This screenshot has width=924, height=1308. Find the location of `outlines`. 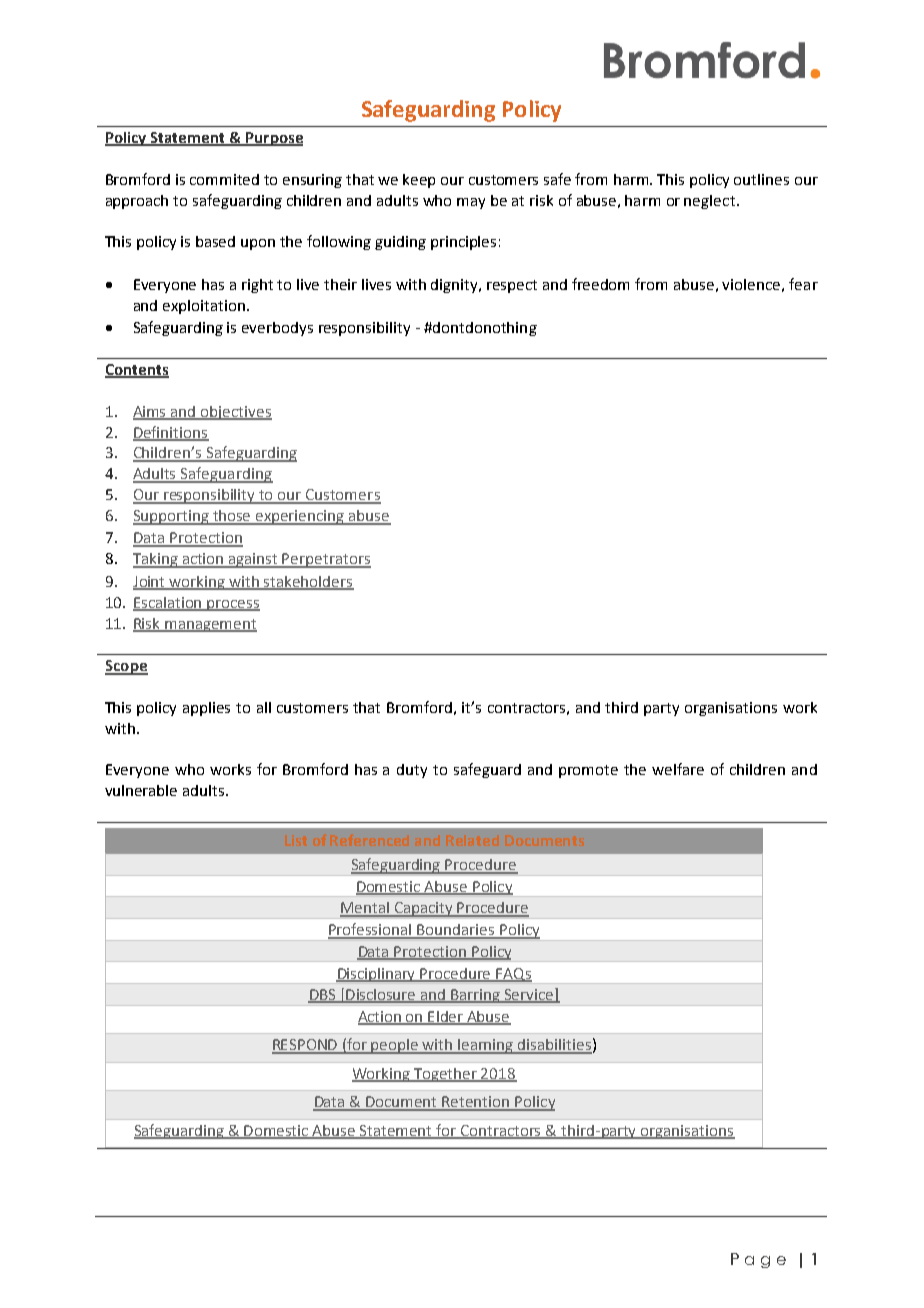

outlines is located at coordinates (761, 179).
